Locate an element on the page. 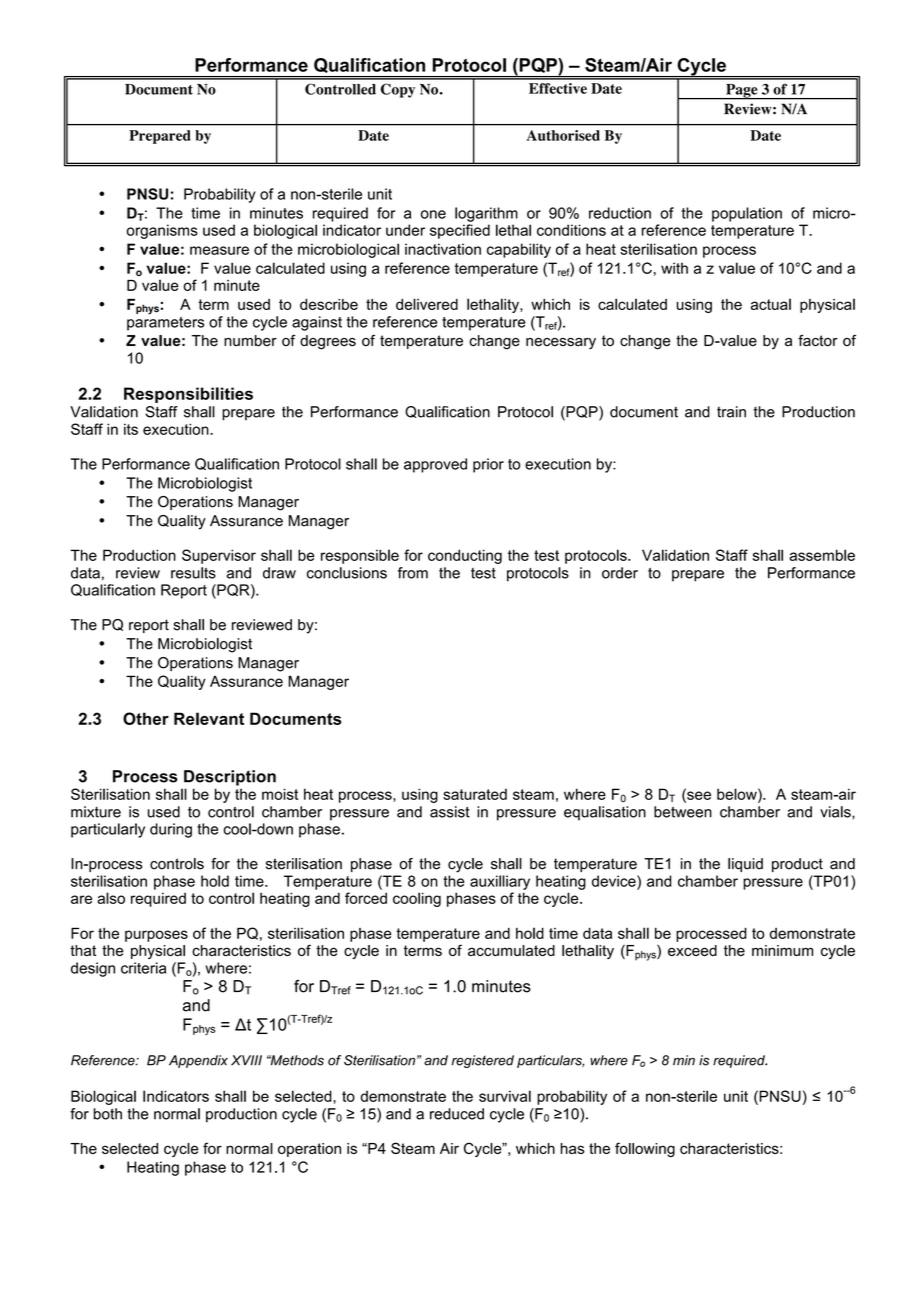  results is located at coordinates (193, 573).
